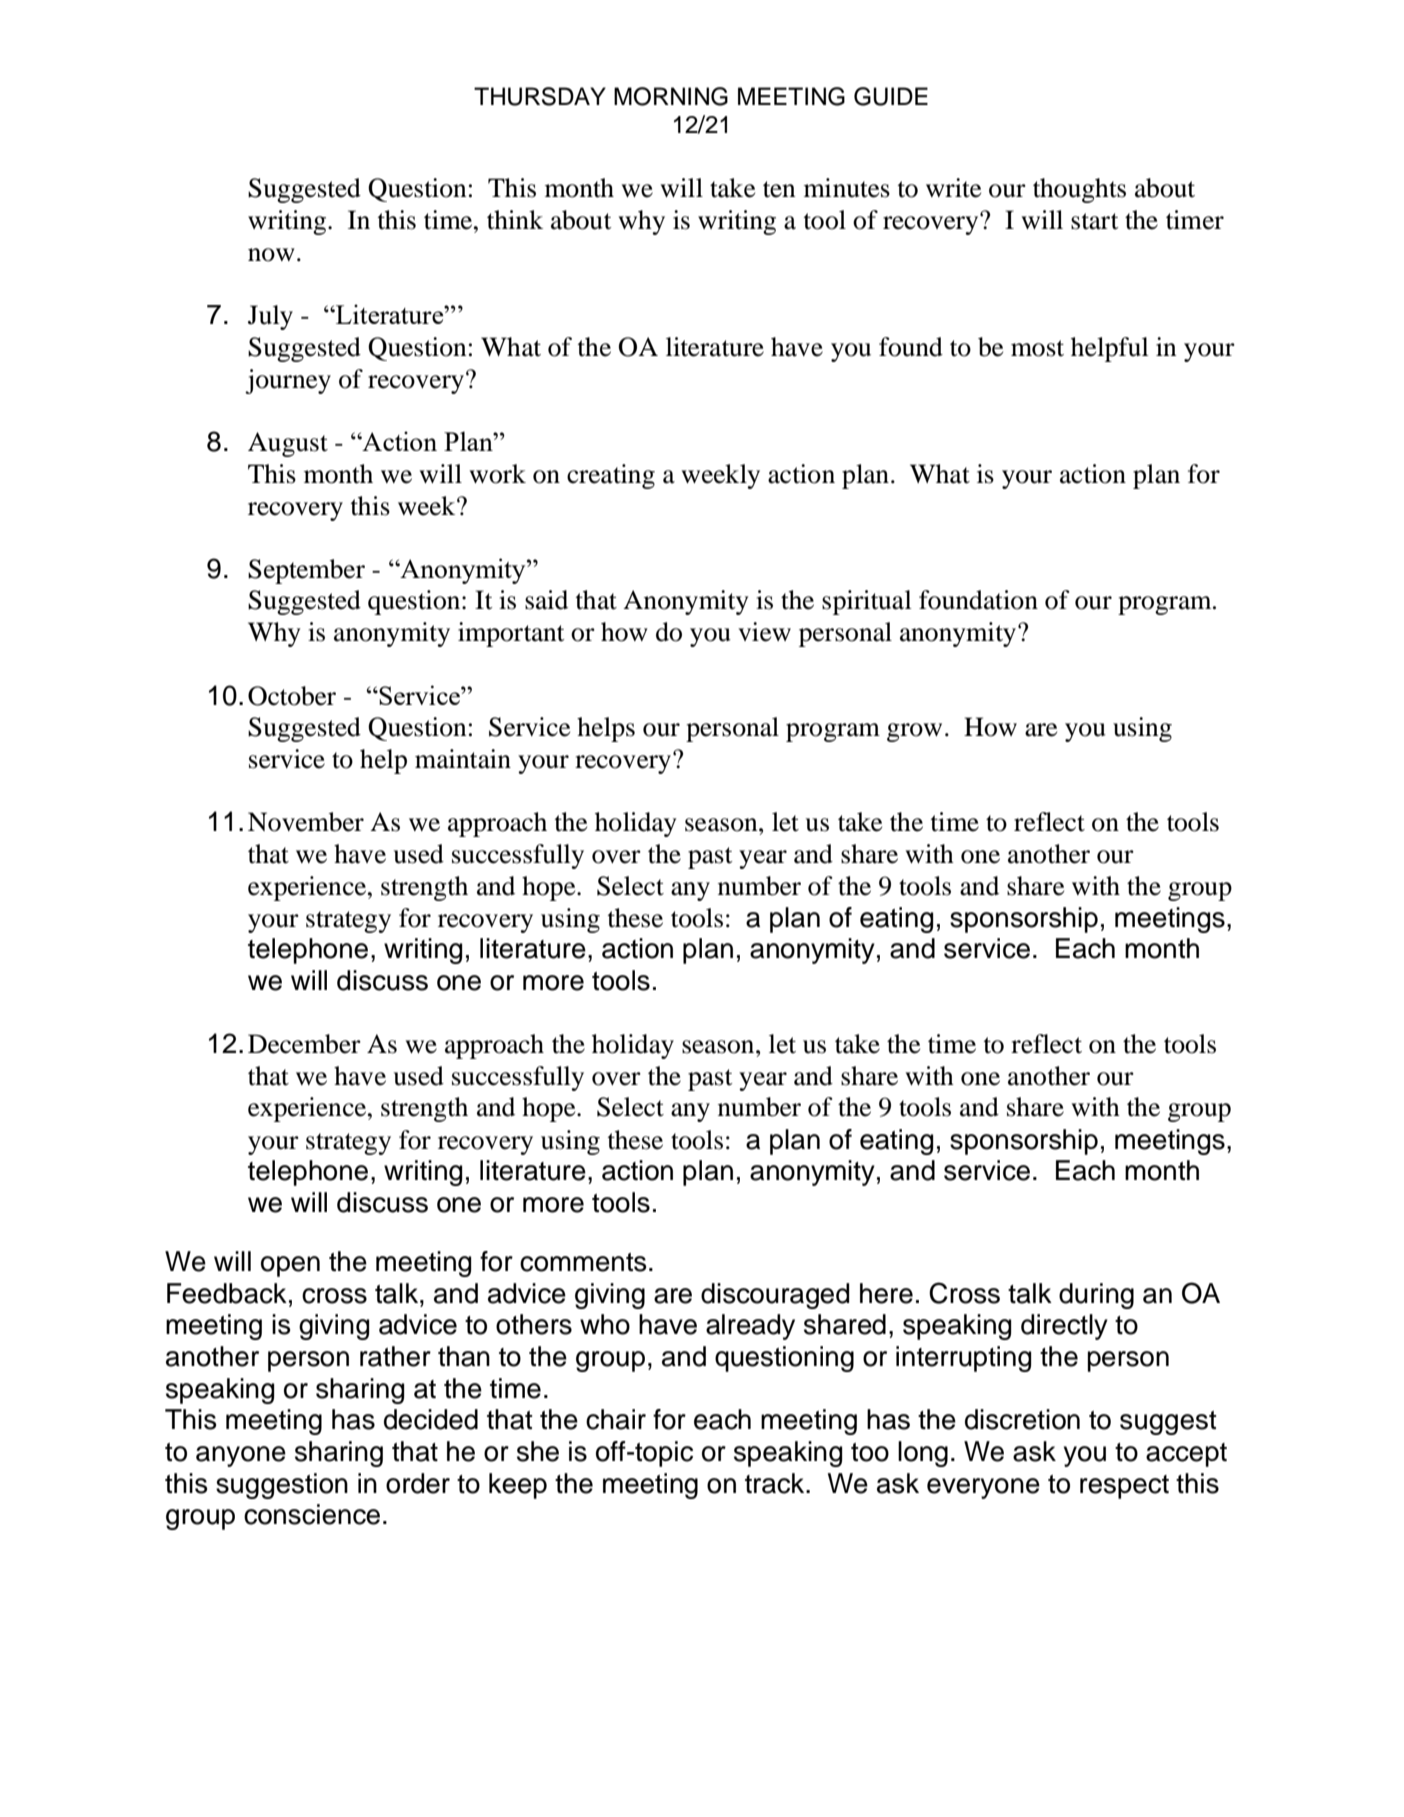 Image resolution: width=1404 pixels, height=1817 pixels. What do you see at coordinates (312, 1514) in the document?
I see `conscience` at bounding box center [312, 1514].
